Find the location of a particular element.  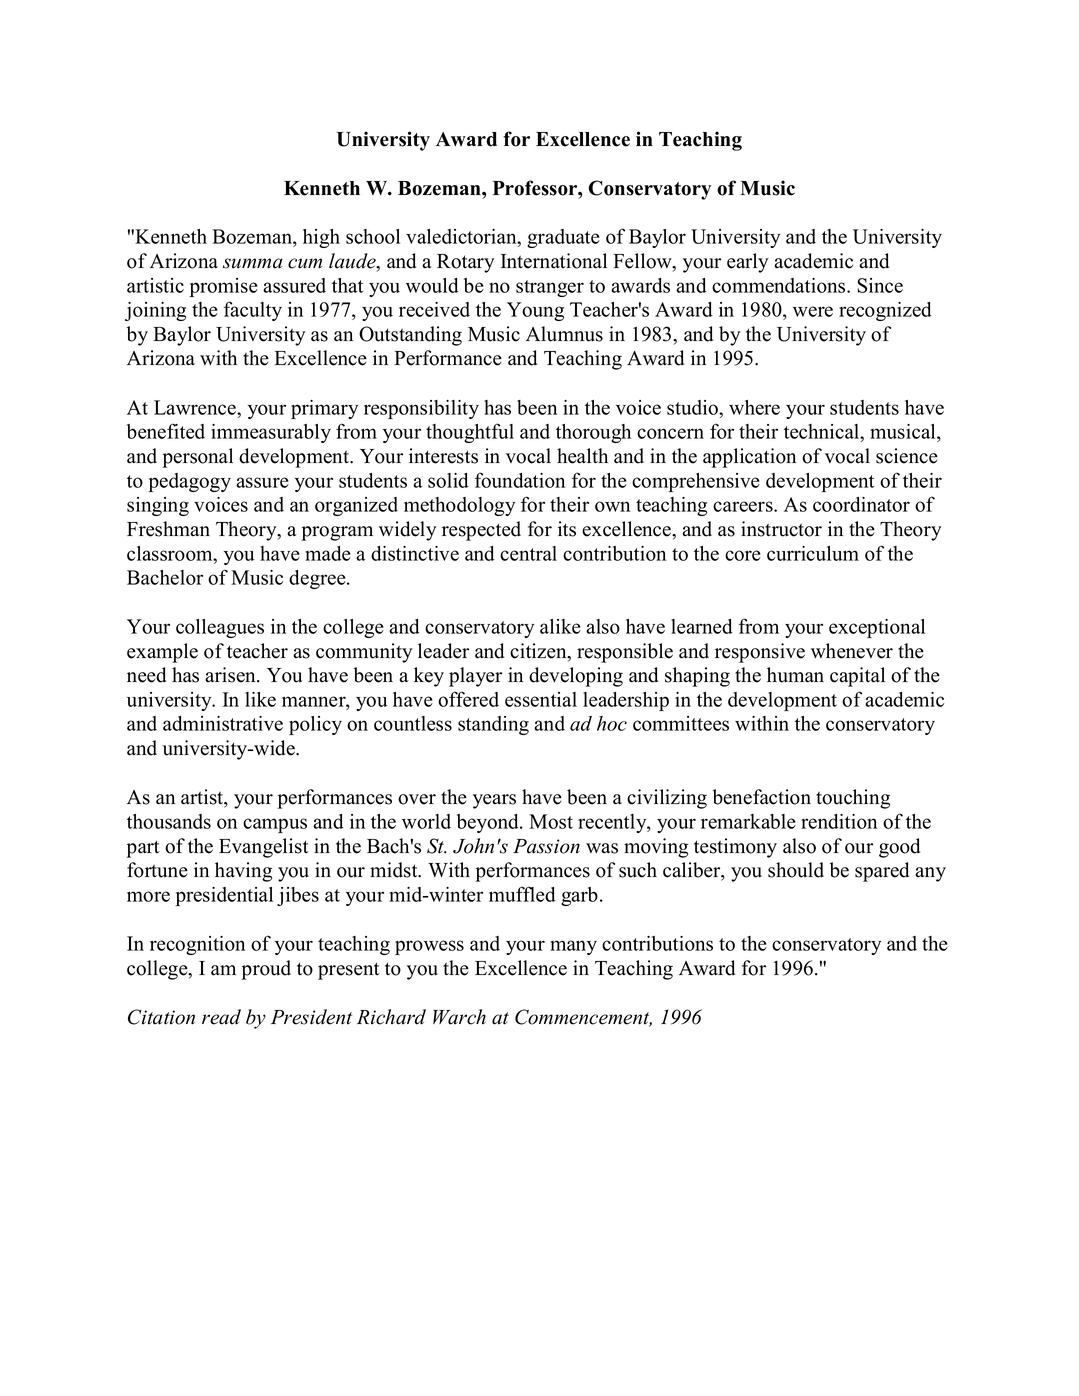

read is located at coordinates (221, 1017).
